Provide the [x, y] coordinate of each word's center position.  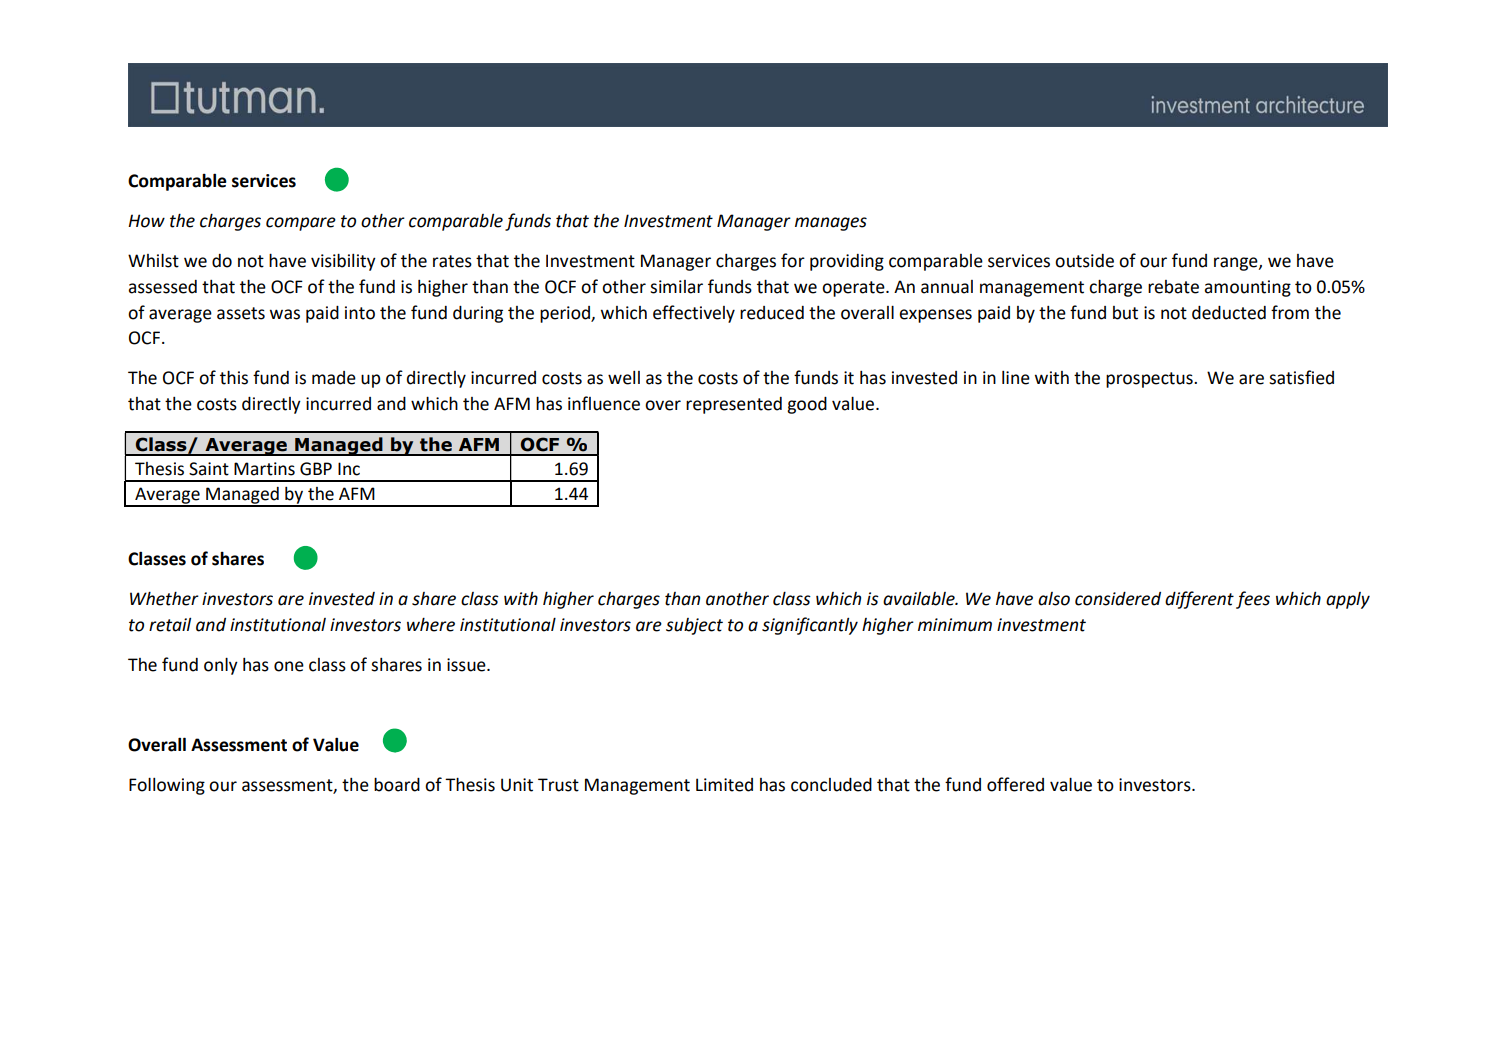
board [397, 785]
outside [1084, 261]
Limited [724, 785]
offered [1015, 784]
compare [301, 224]
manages [831, 224]
